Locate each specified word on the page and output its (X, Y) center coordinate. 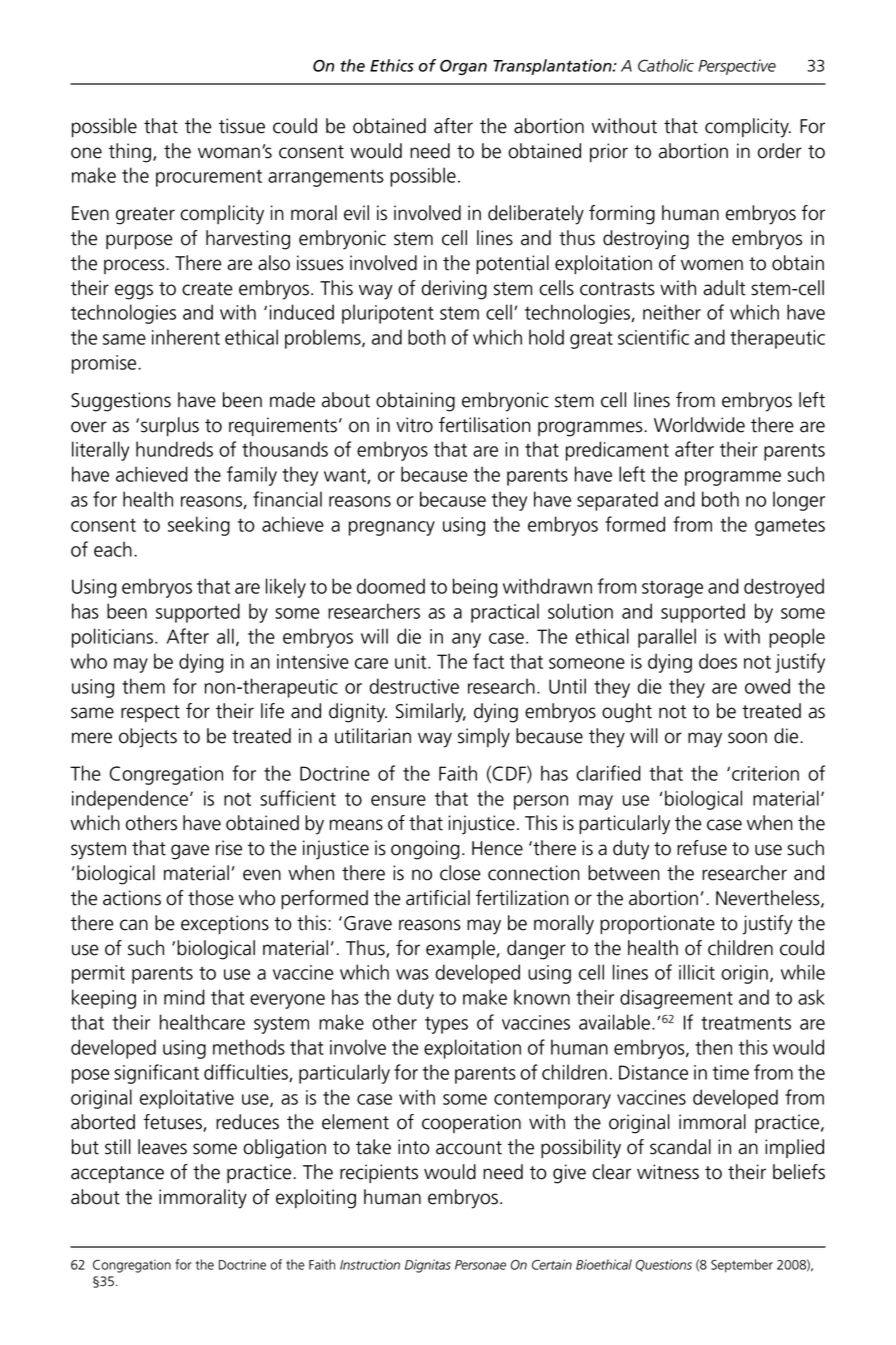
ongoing (425, 850)
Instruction (370, 1264)
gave (190, 852)
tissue (242, 126)
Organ (463, 67)
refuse (702, 848)
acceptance (117, 1174)
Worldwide (699, 425)
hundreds (174, 449)
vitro (414, 425)
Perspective (737, 67)
